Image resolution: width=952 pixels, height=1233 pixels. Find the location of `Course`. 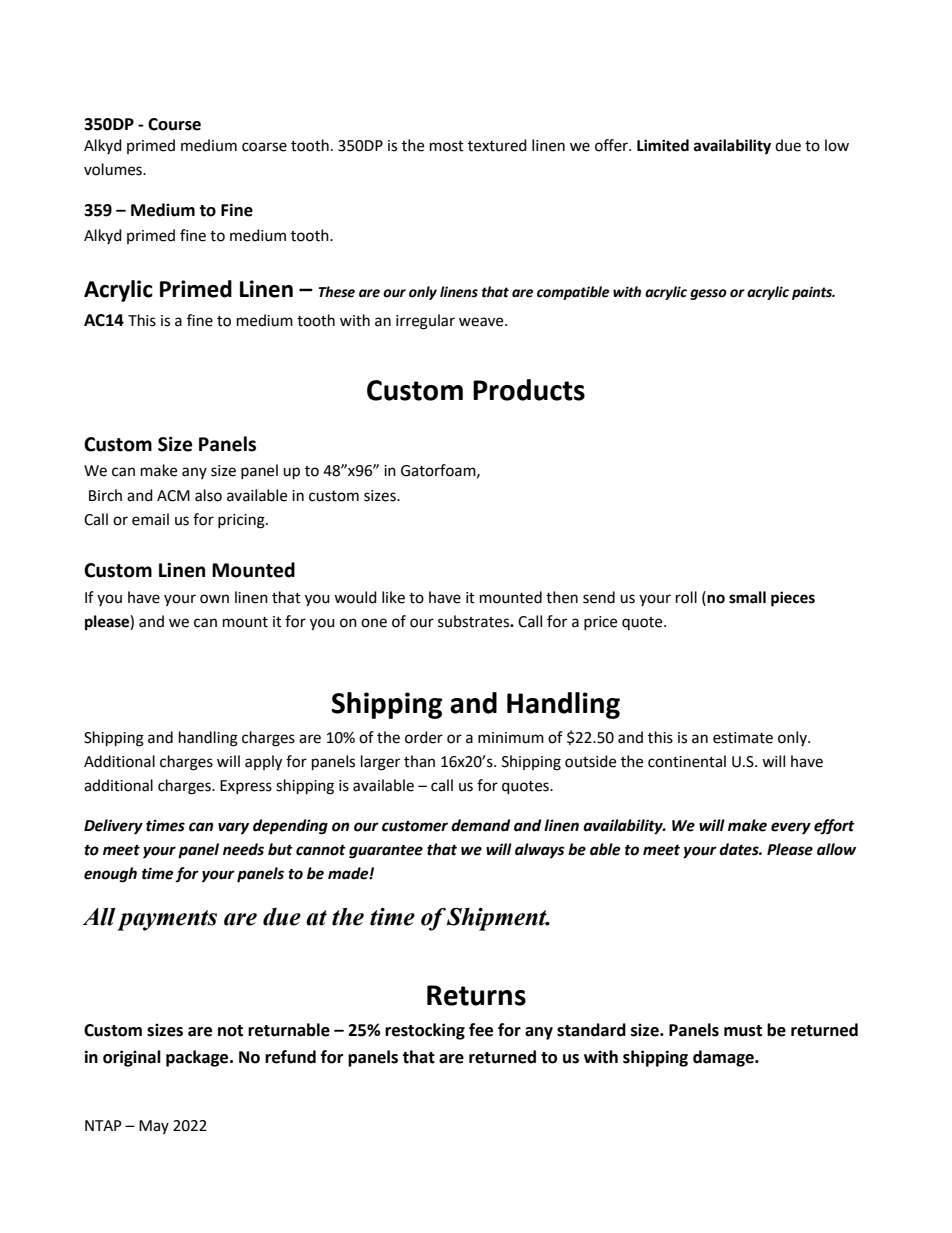

Course is located at coordinates (174, 124).
